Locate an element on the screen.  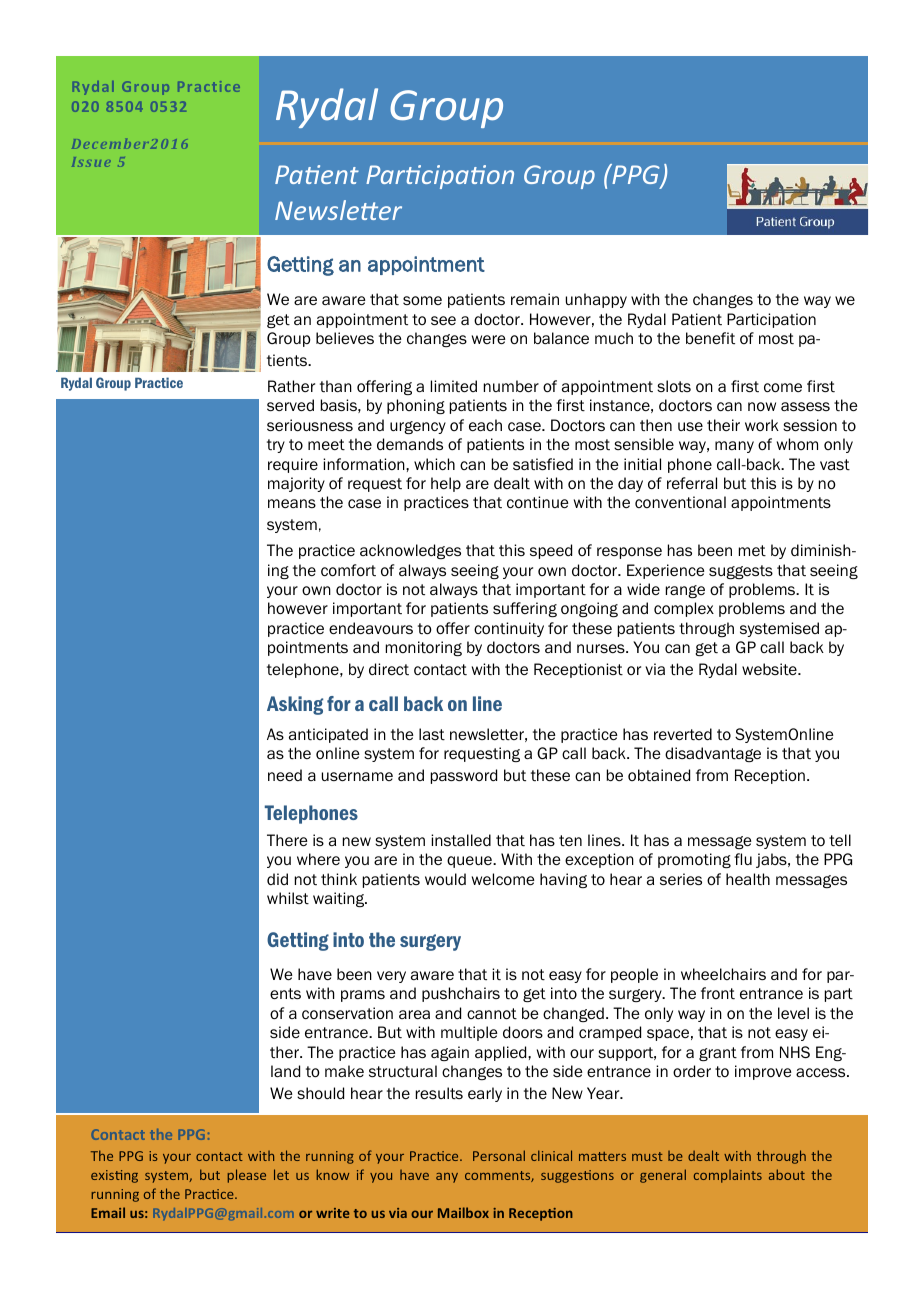
complaints is located at coordinates (728, 1176).
